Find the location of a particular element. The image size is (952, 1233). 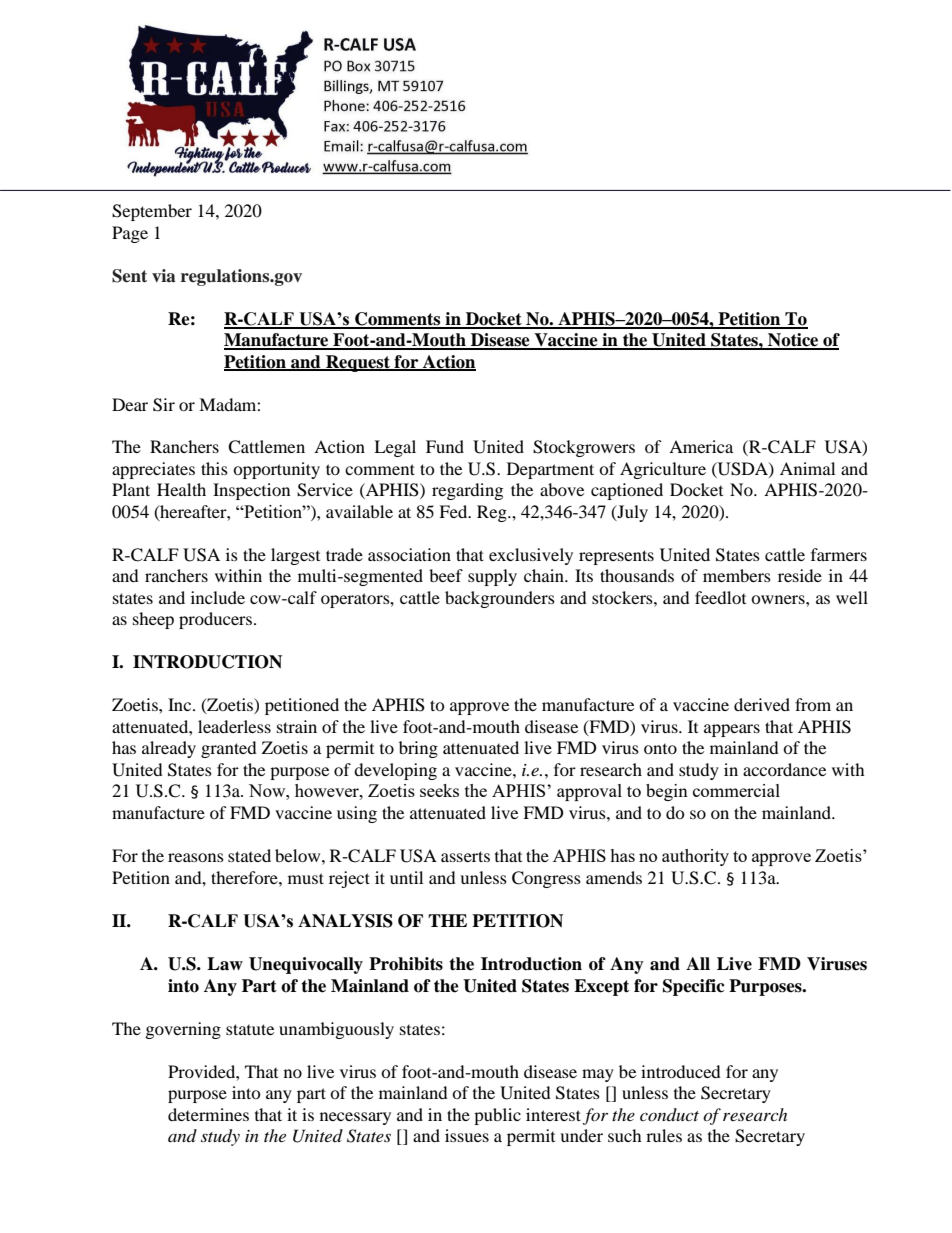

via is located at coordinates (164, 276).
